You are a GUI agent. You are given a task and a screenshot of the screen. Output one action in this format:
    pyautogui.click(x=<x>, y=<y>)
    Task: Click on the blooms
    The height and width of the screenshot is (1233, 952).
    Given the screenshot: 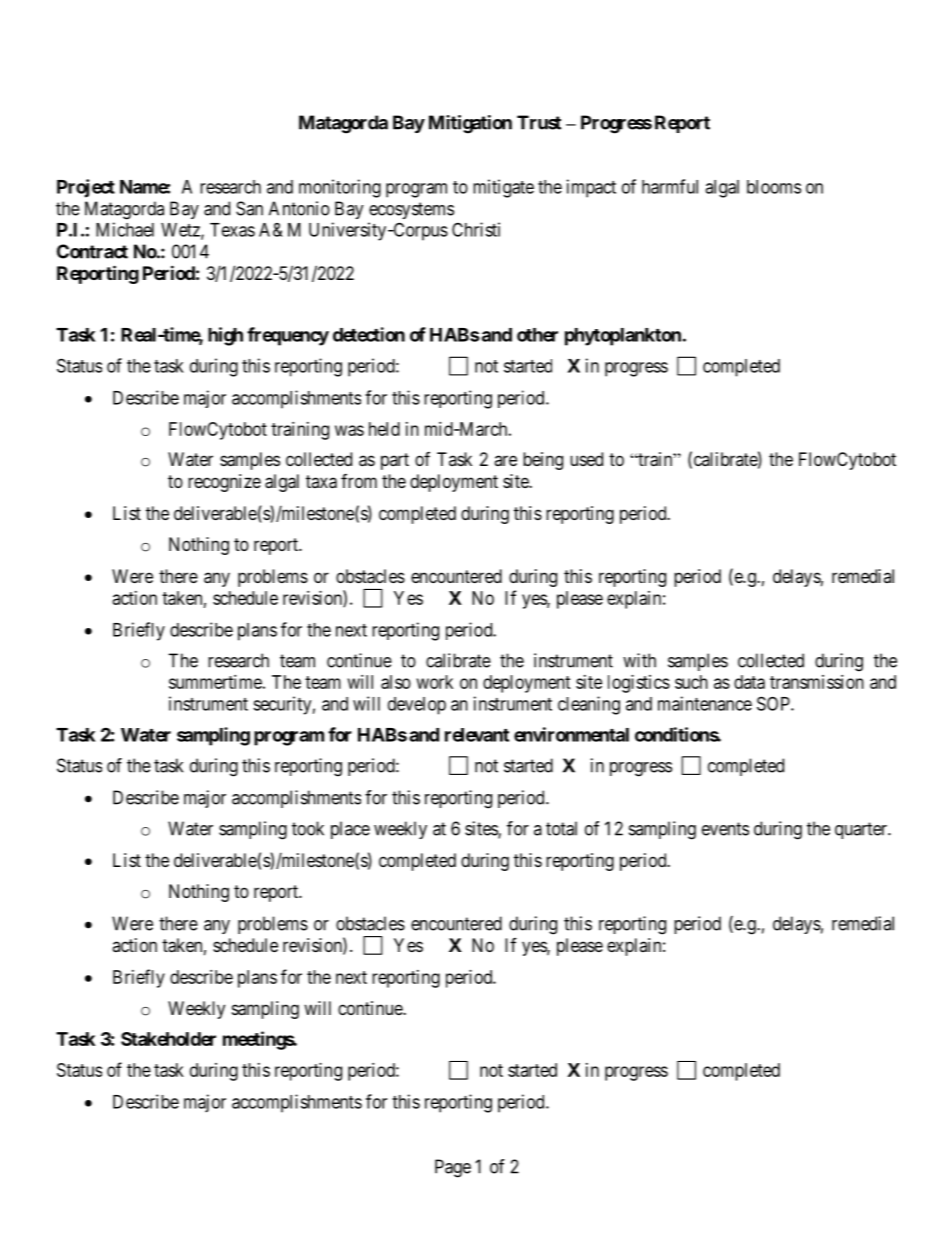 What is the action you would take?
    pyautogui.click(x=774, y=187)
